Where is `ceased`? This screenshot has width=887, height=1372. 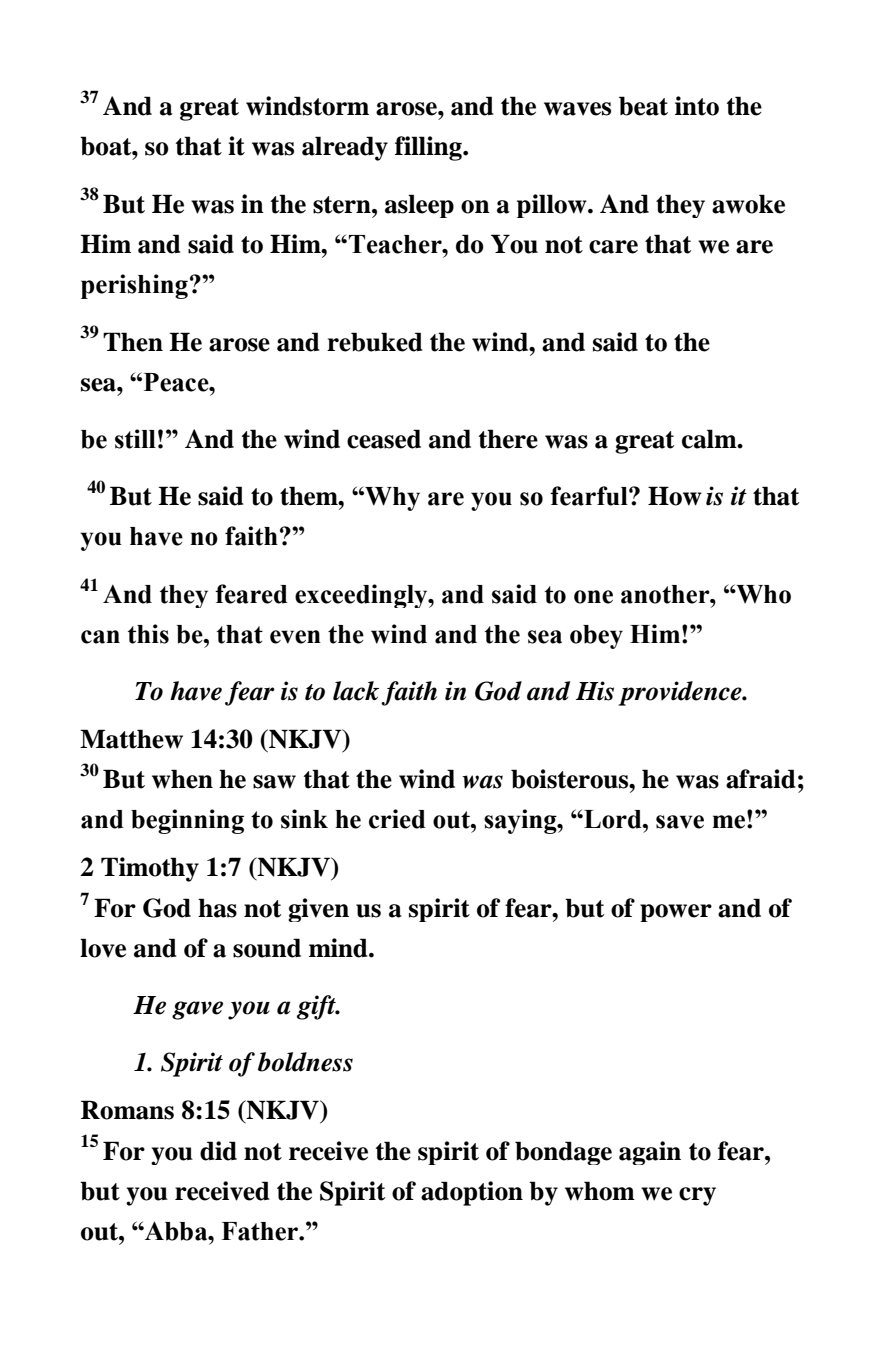 ceased is located at coordinates (384, 439).
